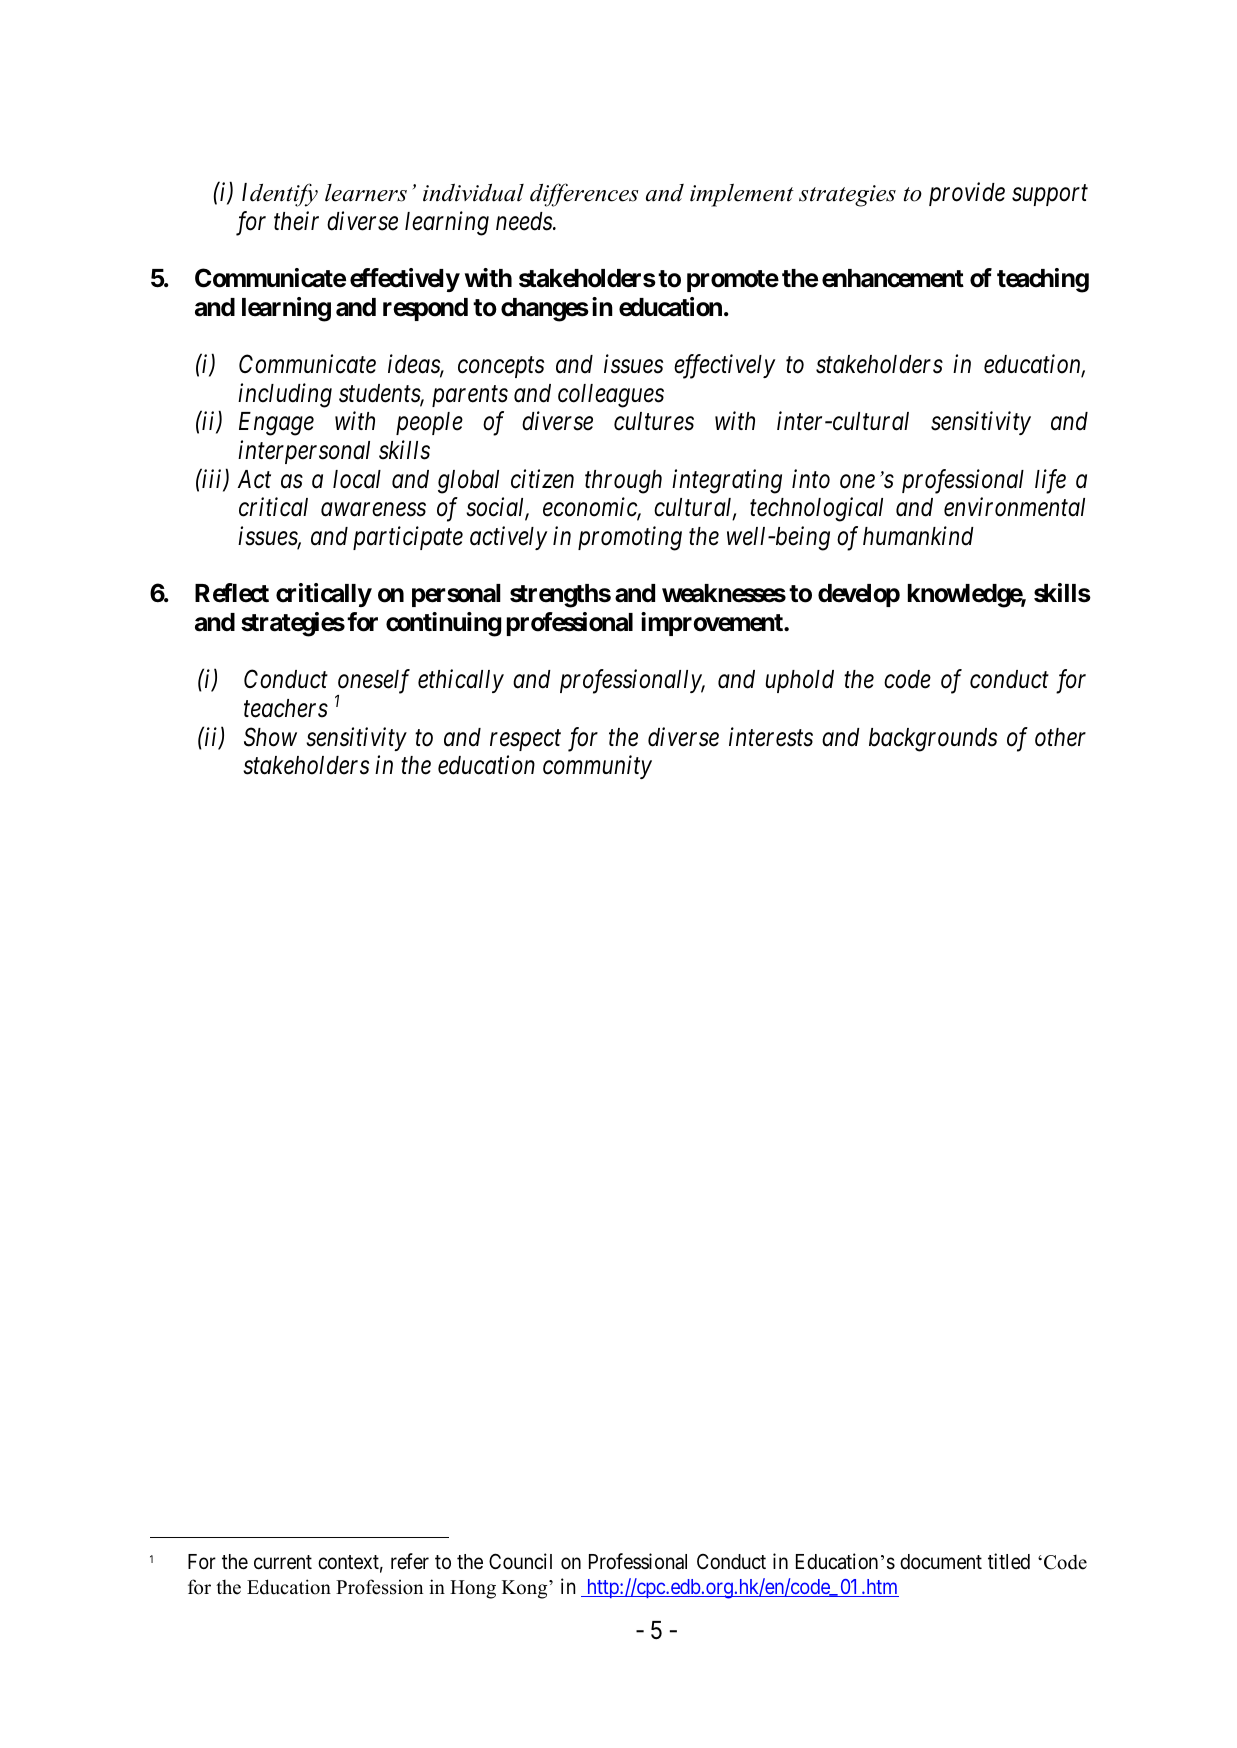 Image resolution: width=1237 pixels, height=1748 pixels. I want to click on current, so click(283, 1562).
